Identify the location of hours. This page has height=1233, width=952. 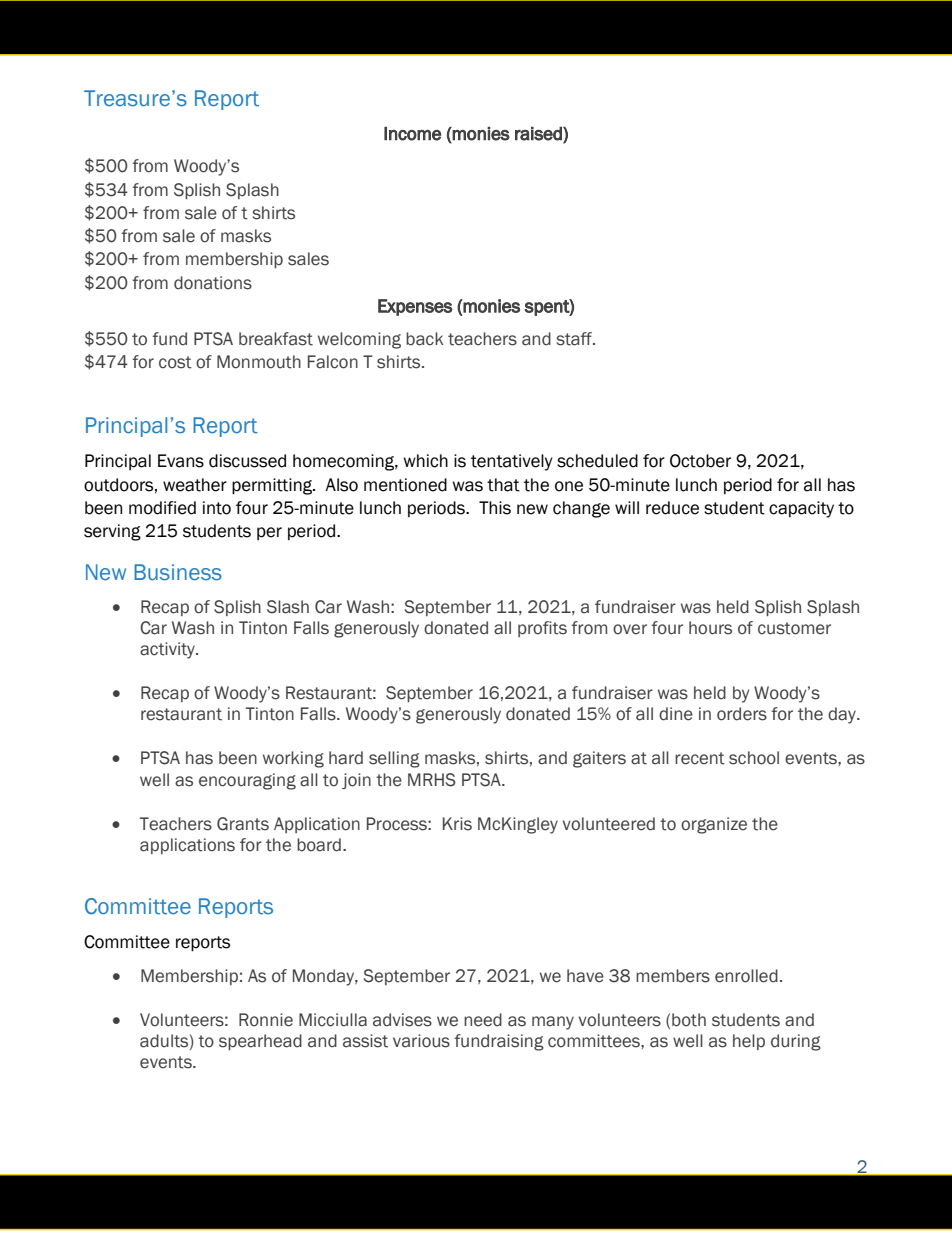
(710, 628).
